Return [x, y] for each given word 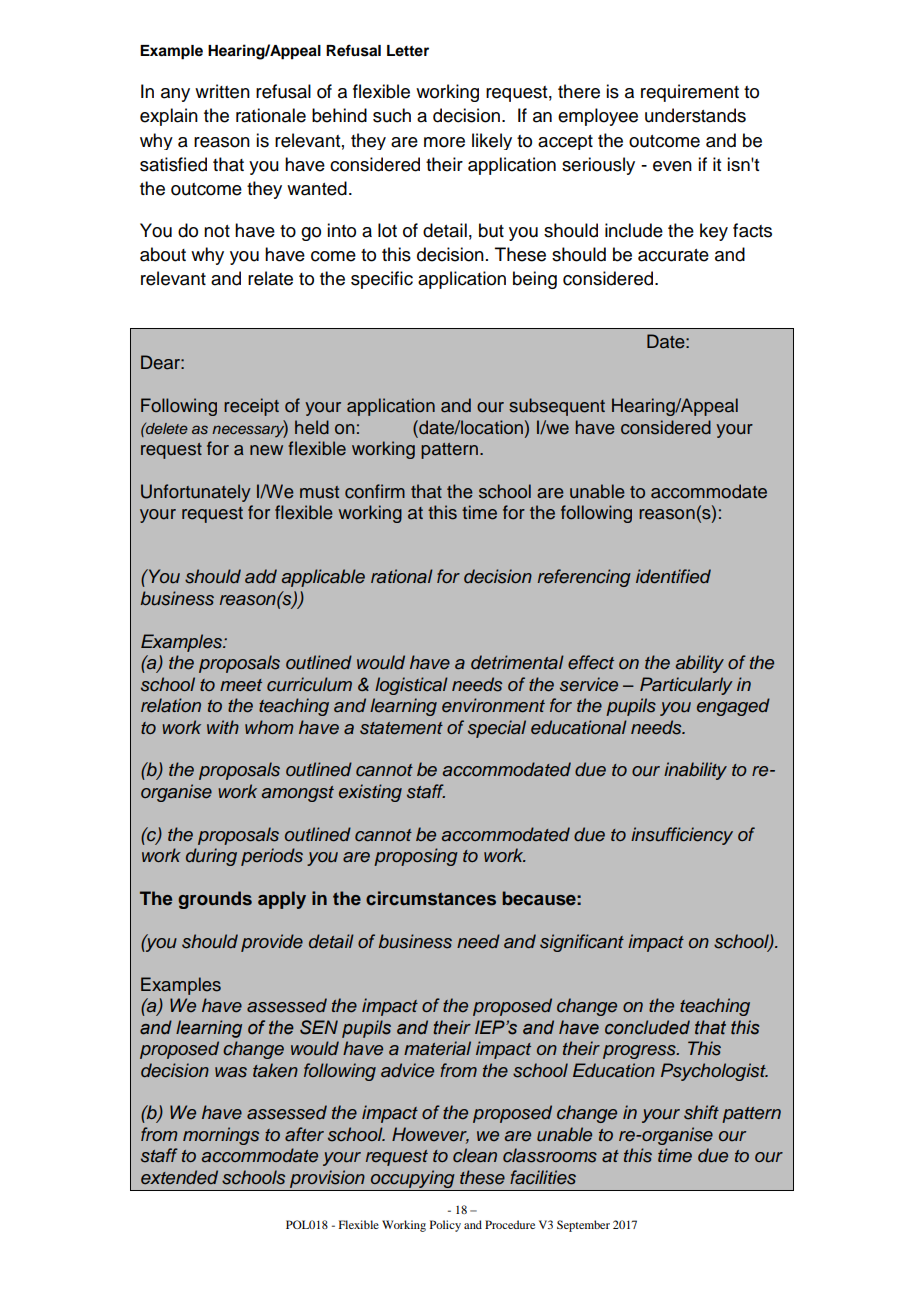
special [497, 729]
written [222, 91]
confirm [375, 491]
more [444, 142]
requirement [690, 93]
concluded [647, 1027]
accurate [673, 255]
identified [673, 576]
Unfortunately [196, 493]
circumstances [431, 898]
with [223, 727]
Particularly [686, 686]
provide [272, 943]
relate [270, 278]
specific [382, 280]
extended [179, 1177]
